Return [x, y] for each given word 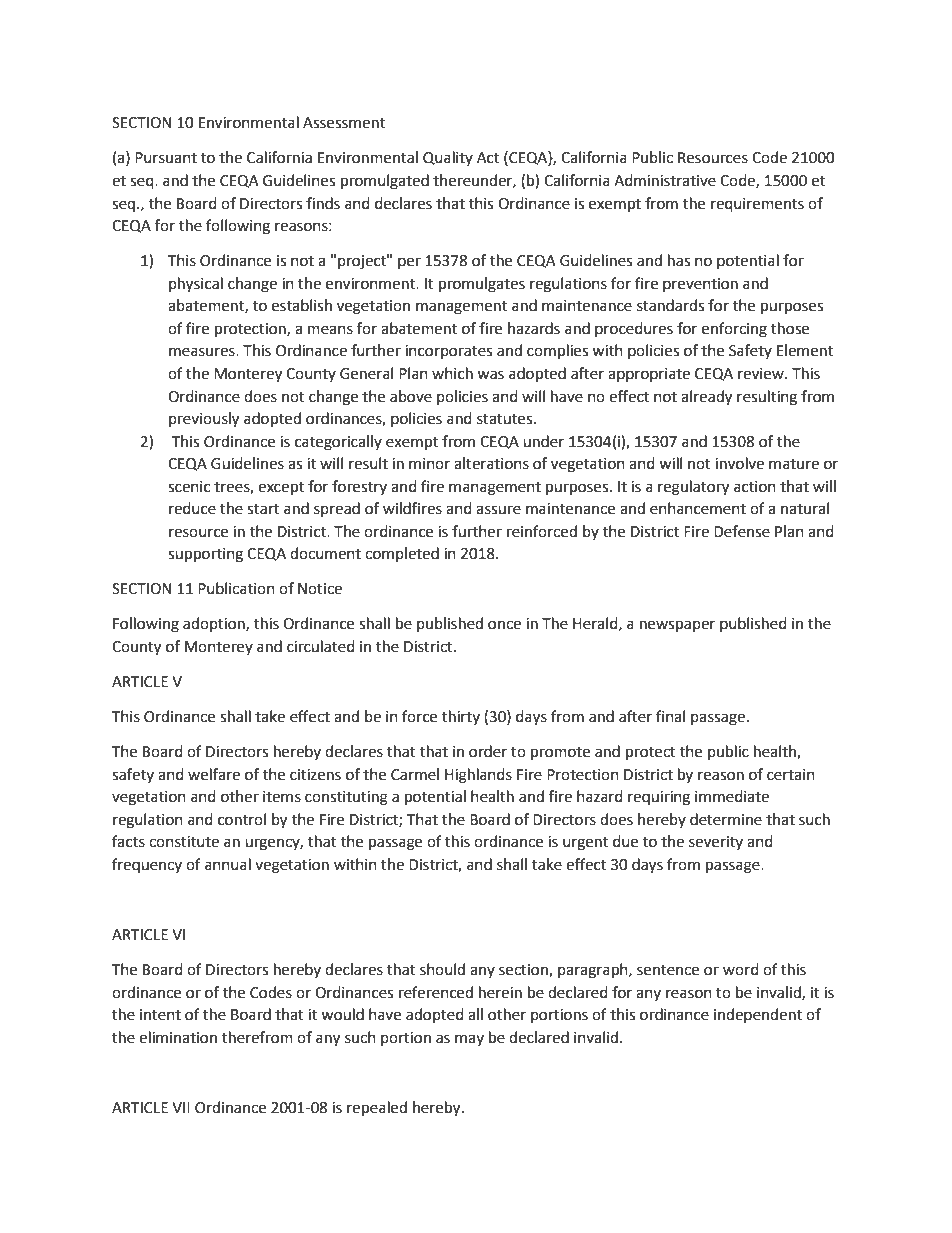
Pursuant [166, 158]
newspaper [677, 626]
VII [181, 1107]
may [469, 1040]
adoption [215, 624]
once [504, 625]
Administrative [665, 180]
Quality [448, 158]
